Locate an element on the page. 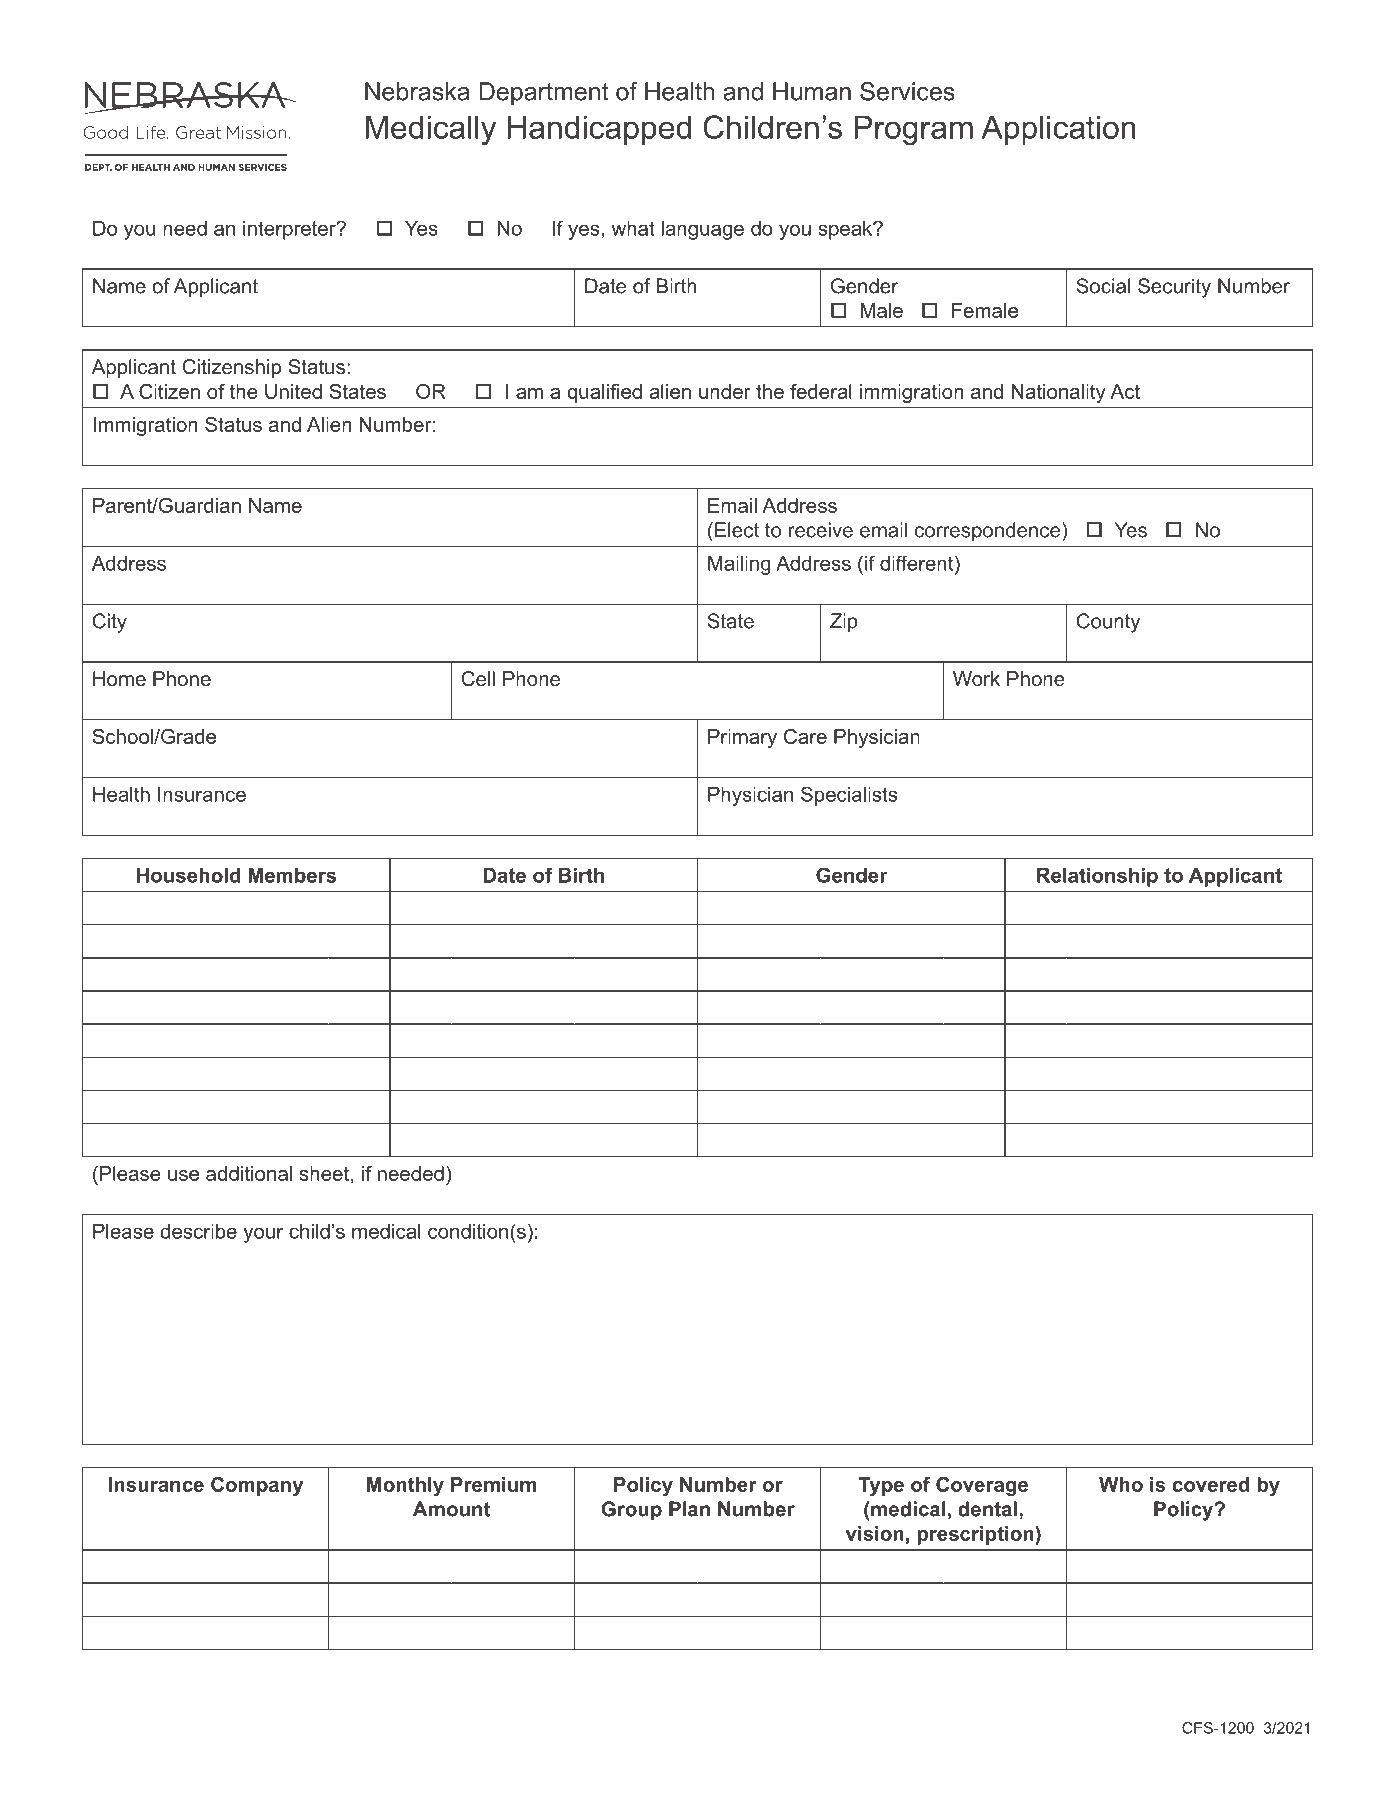 The image size is (1394, 1804). Nationality is located at coordinates (1059, 393).
